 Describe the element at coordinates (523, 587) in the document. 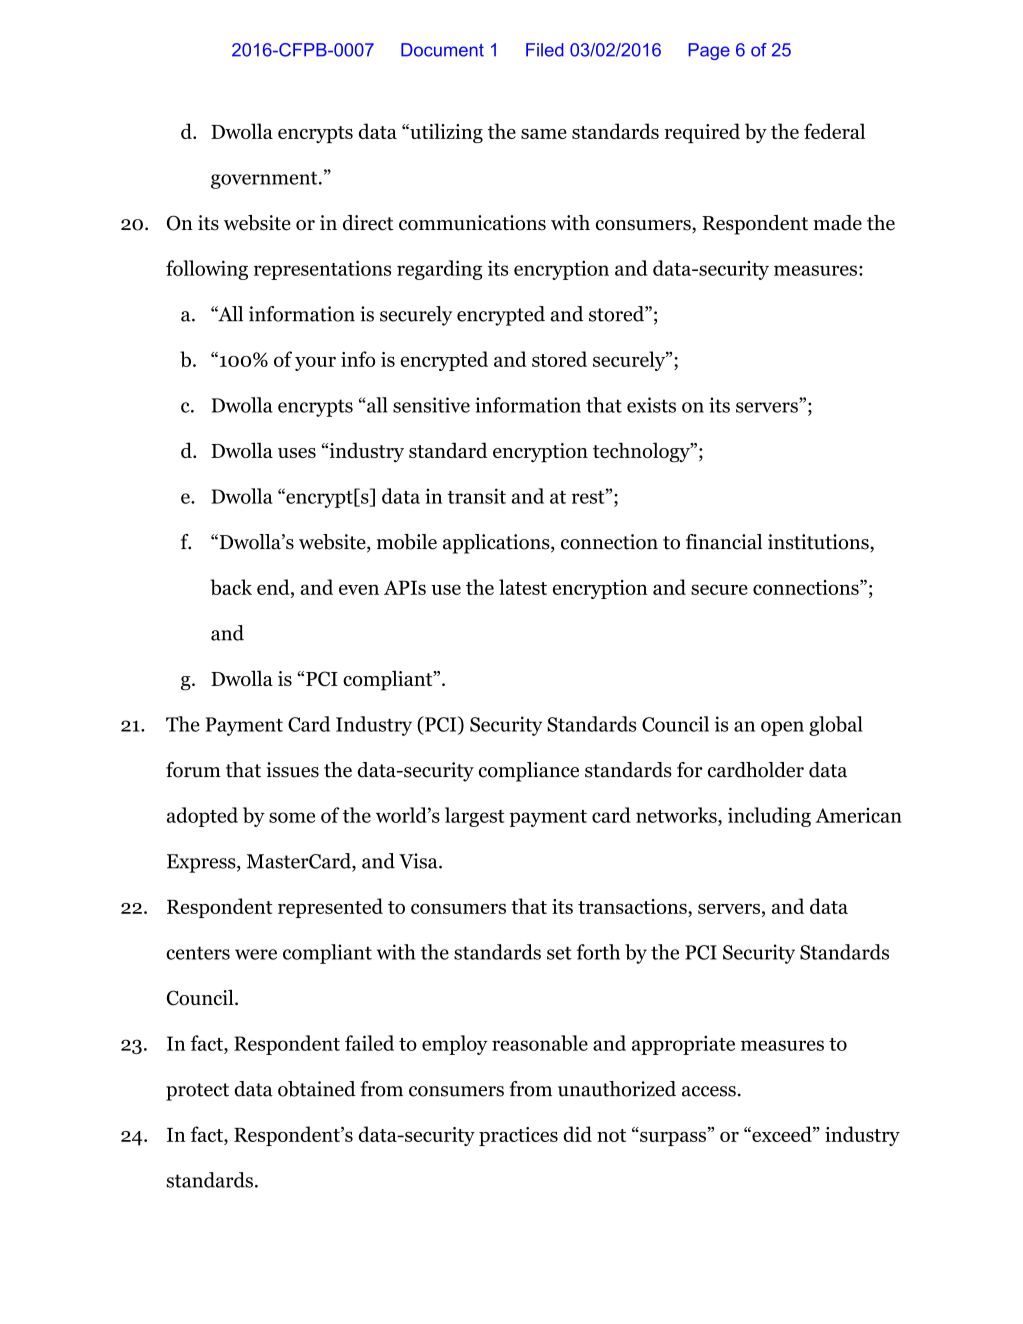

I see `latest` at that location.
